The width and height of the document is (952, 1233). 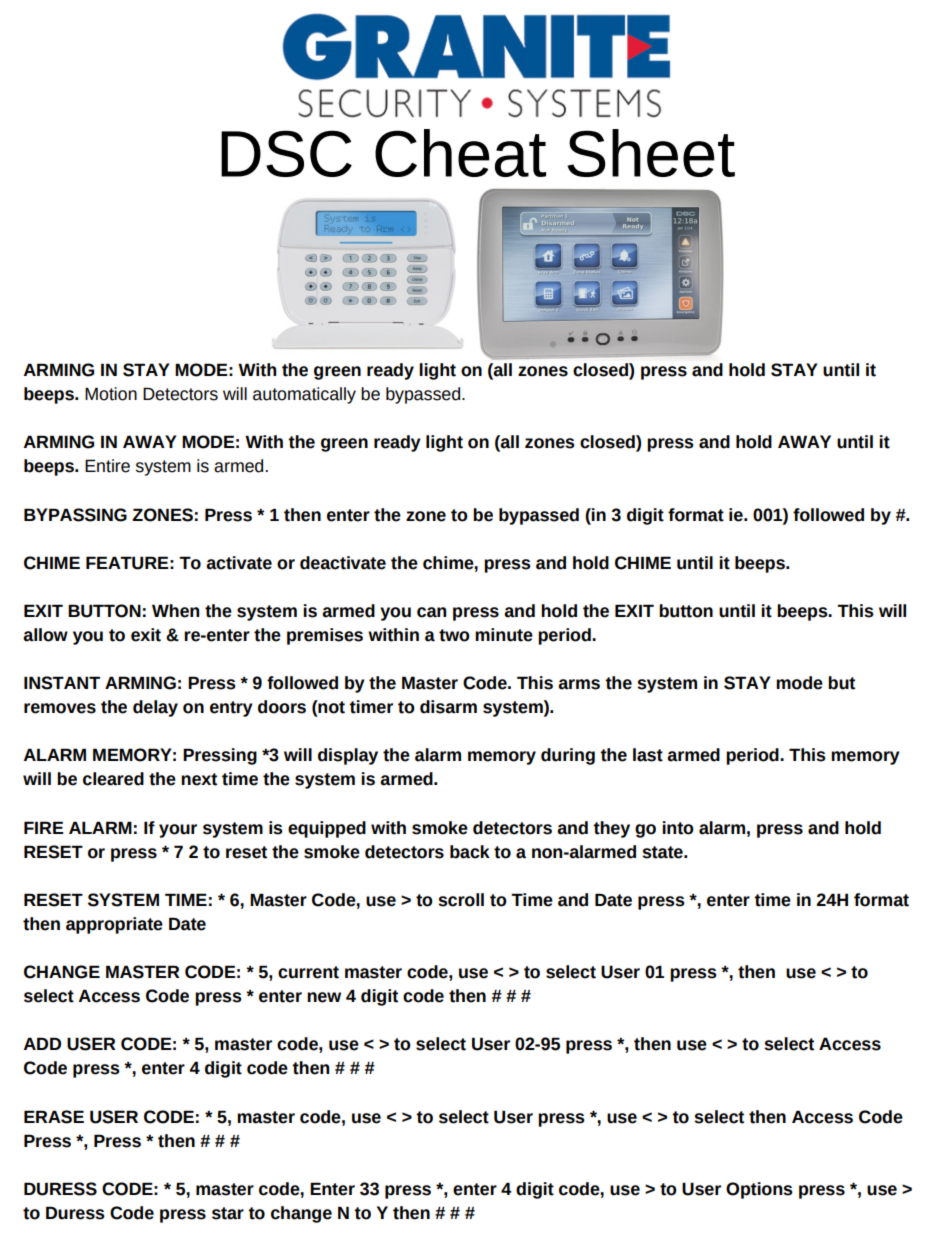 I want to click on your, so click(x=178, y=831).
